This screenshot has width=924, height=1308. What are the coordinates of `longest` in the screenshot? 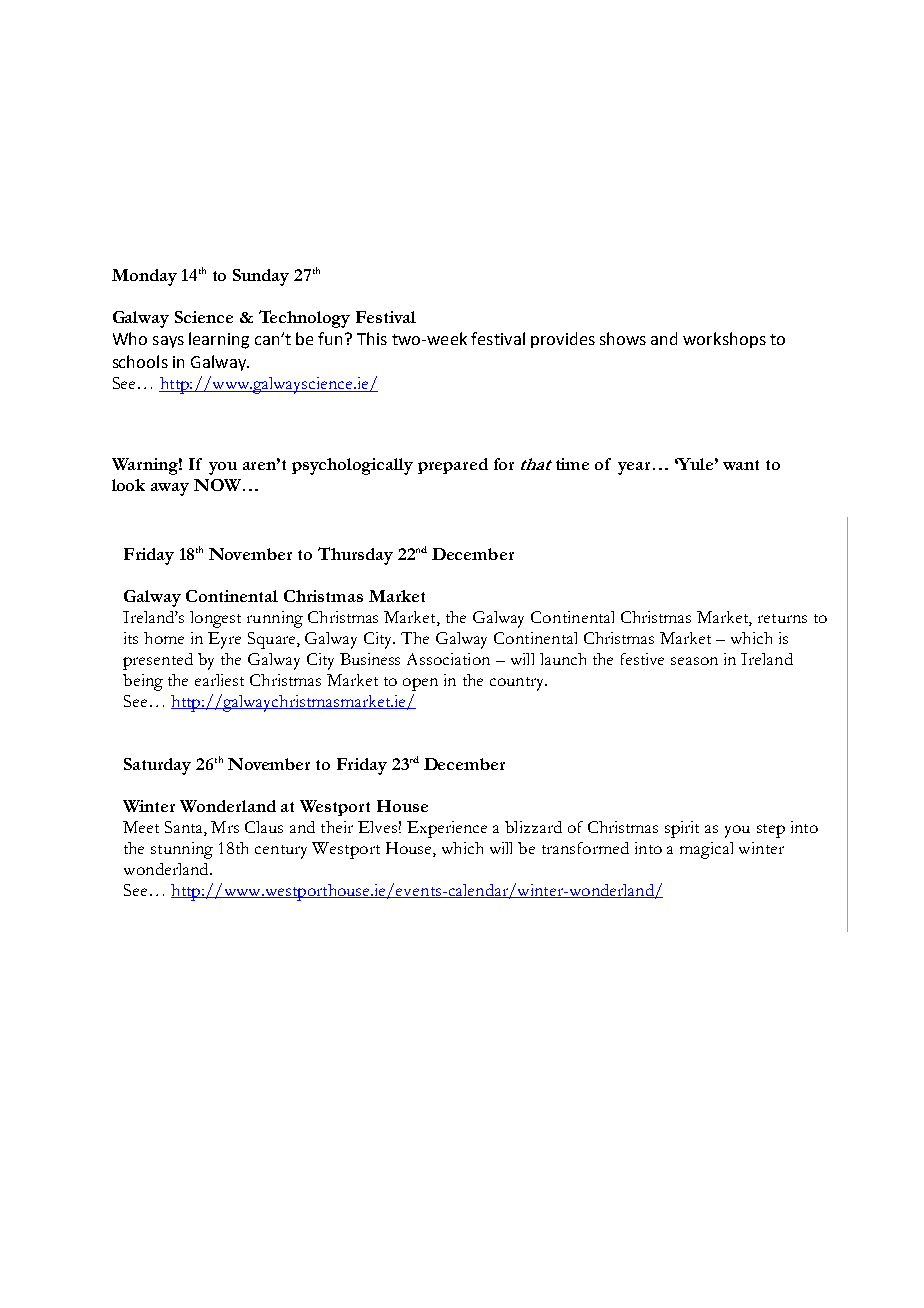 It's located at (215, 619).
